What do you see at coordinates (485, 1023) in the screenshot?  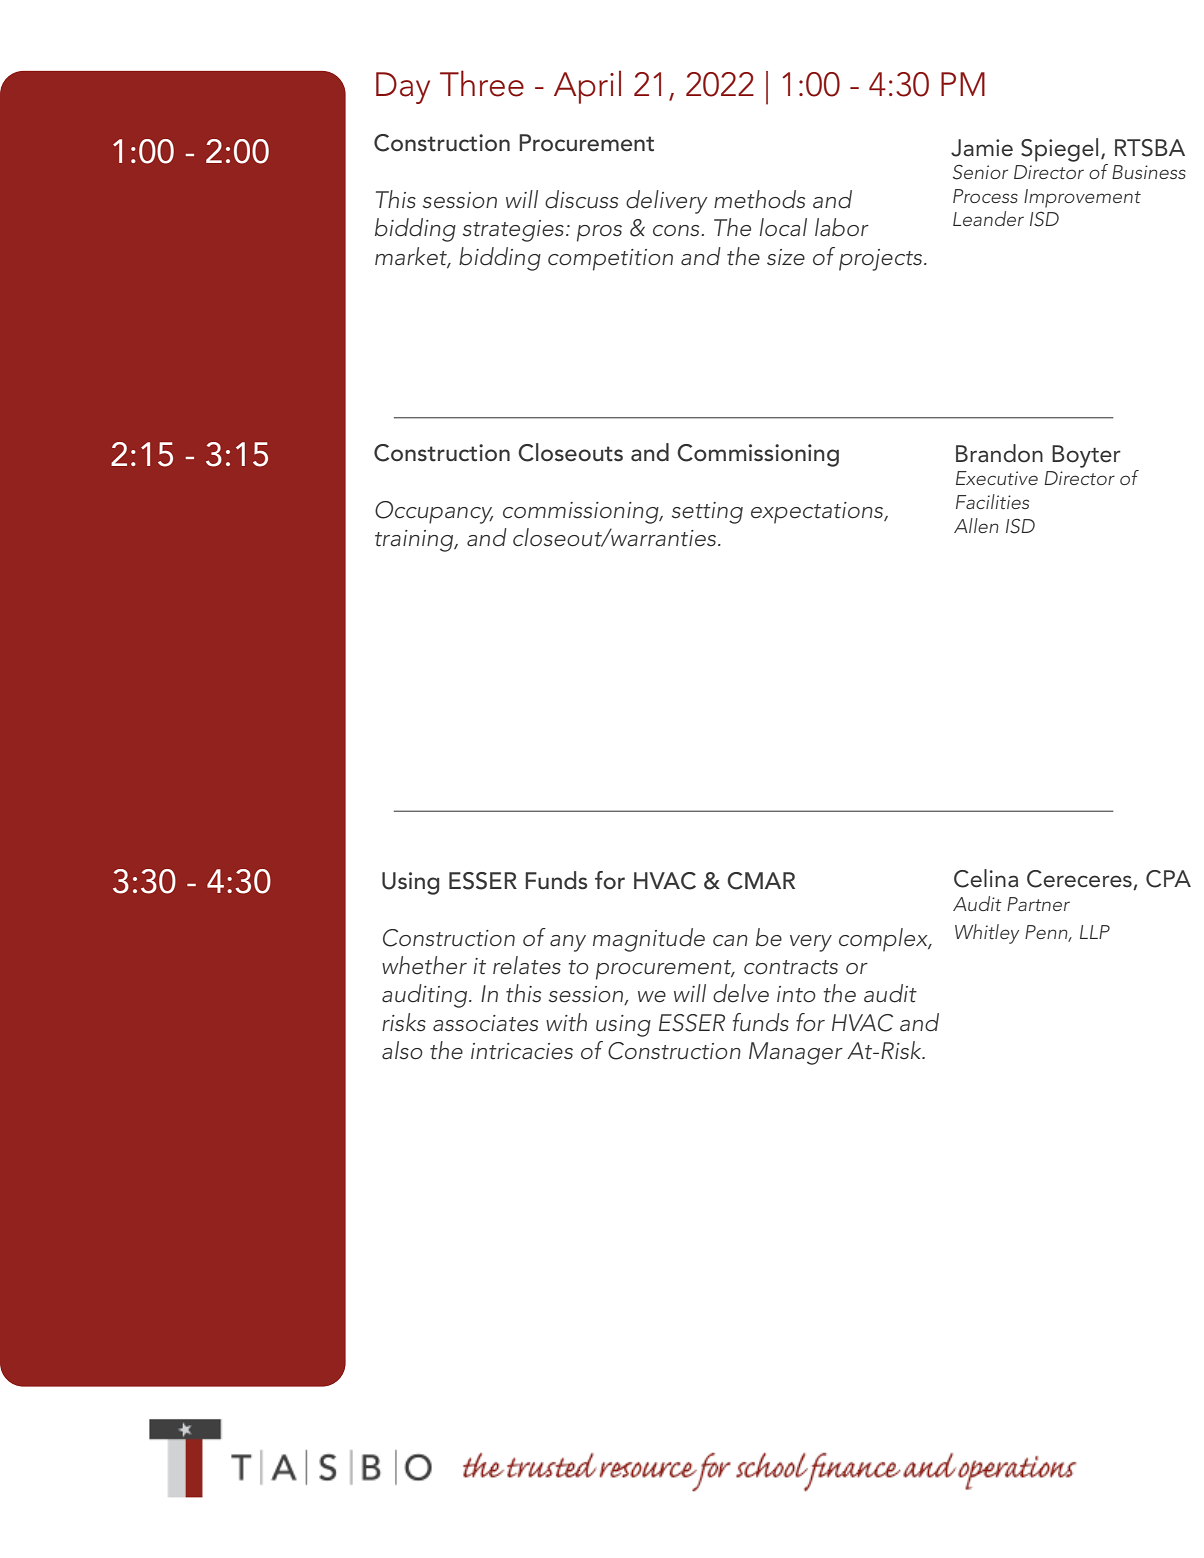 I see `associates` at bounding box center [485, 1023].
